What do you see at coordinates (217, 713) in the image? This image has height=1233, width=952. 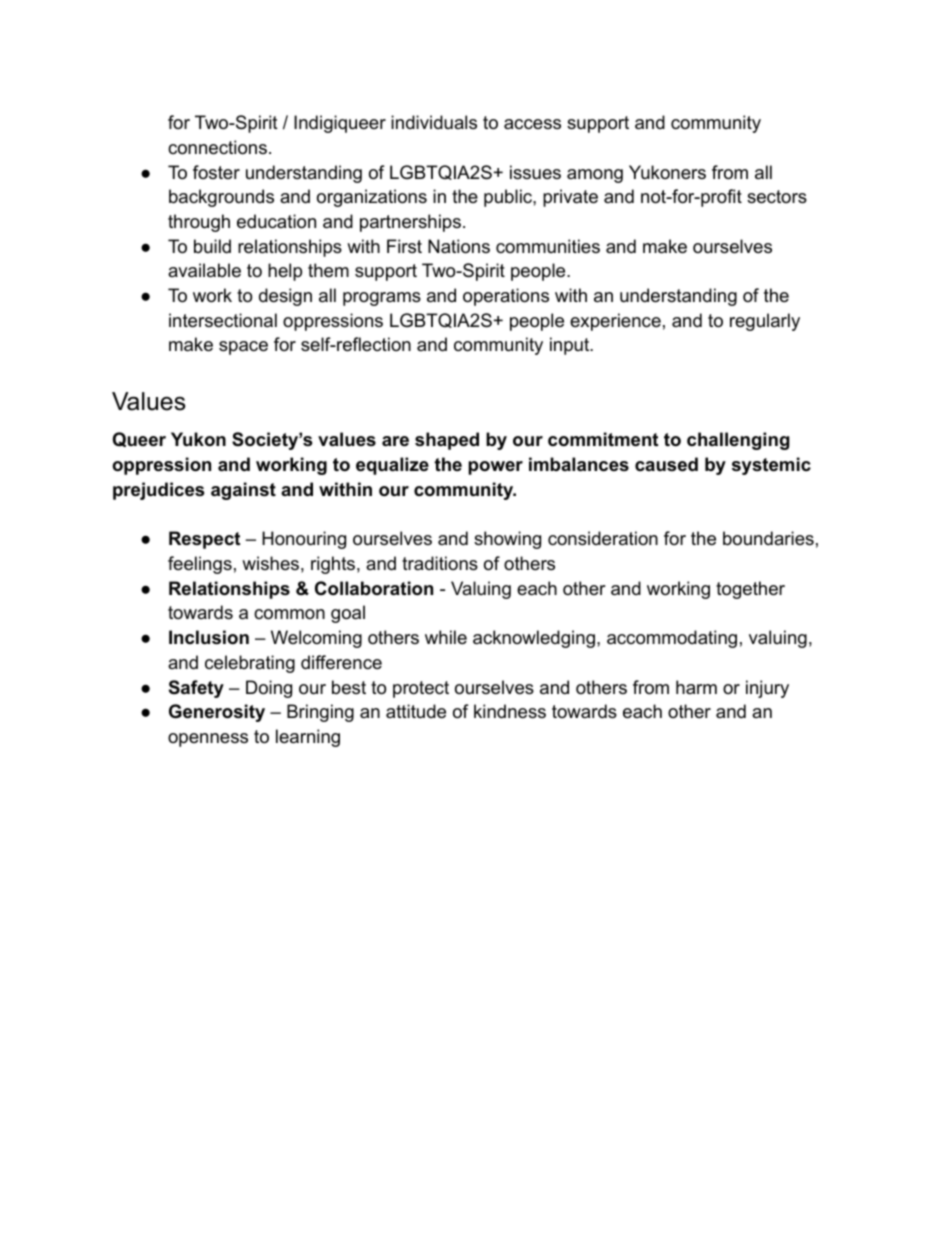 I see `Generosity` at bounding box center [217, 713].
